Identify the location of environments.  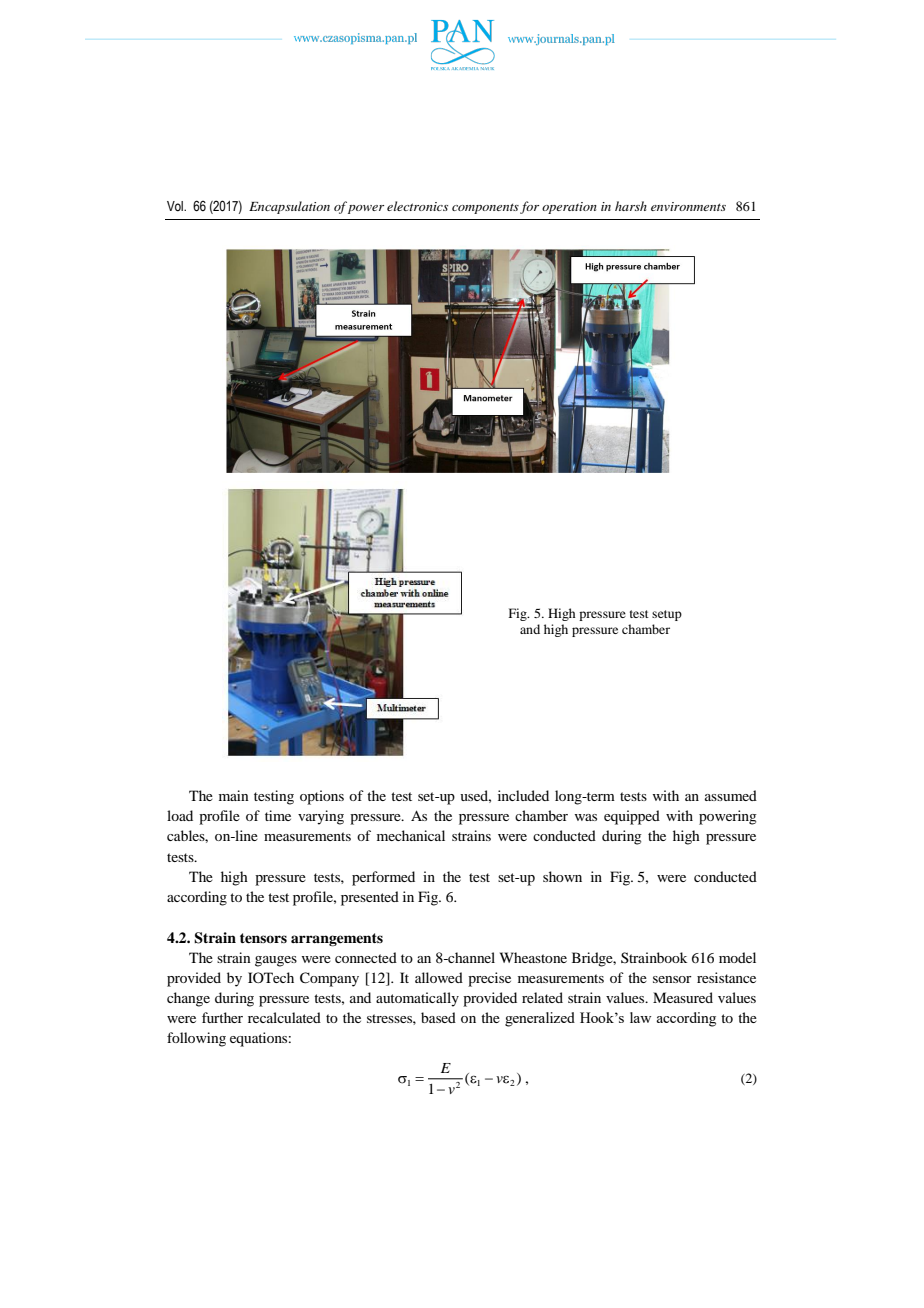
(688, 206).
